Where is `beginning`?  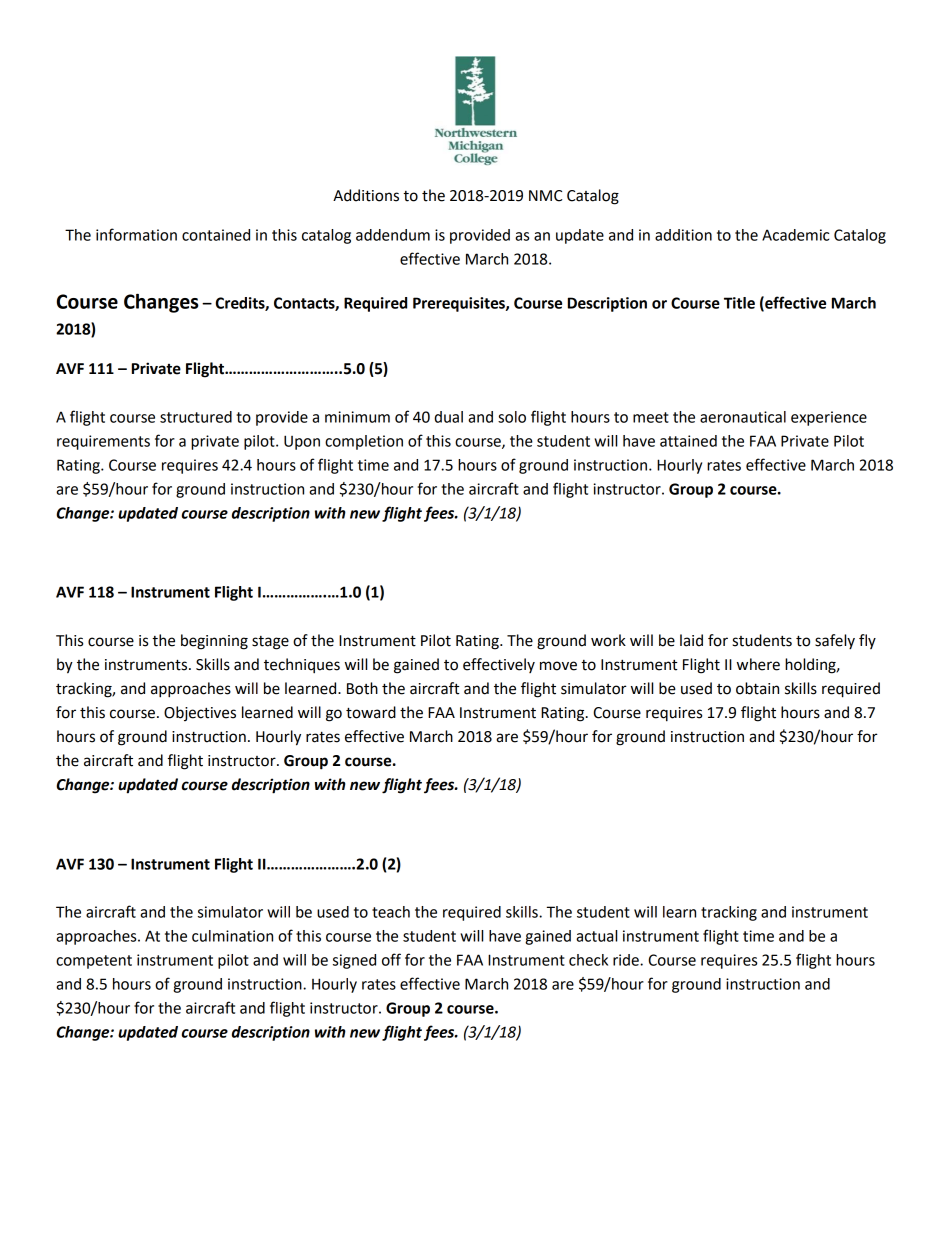
beginning is located at coordinates (214, 642).
